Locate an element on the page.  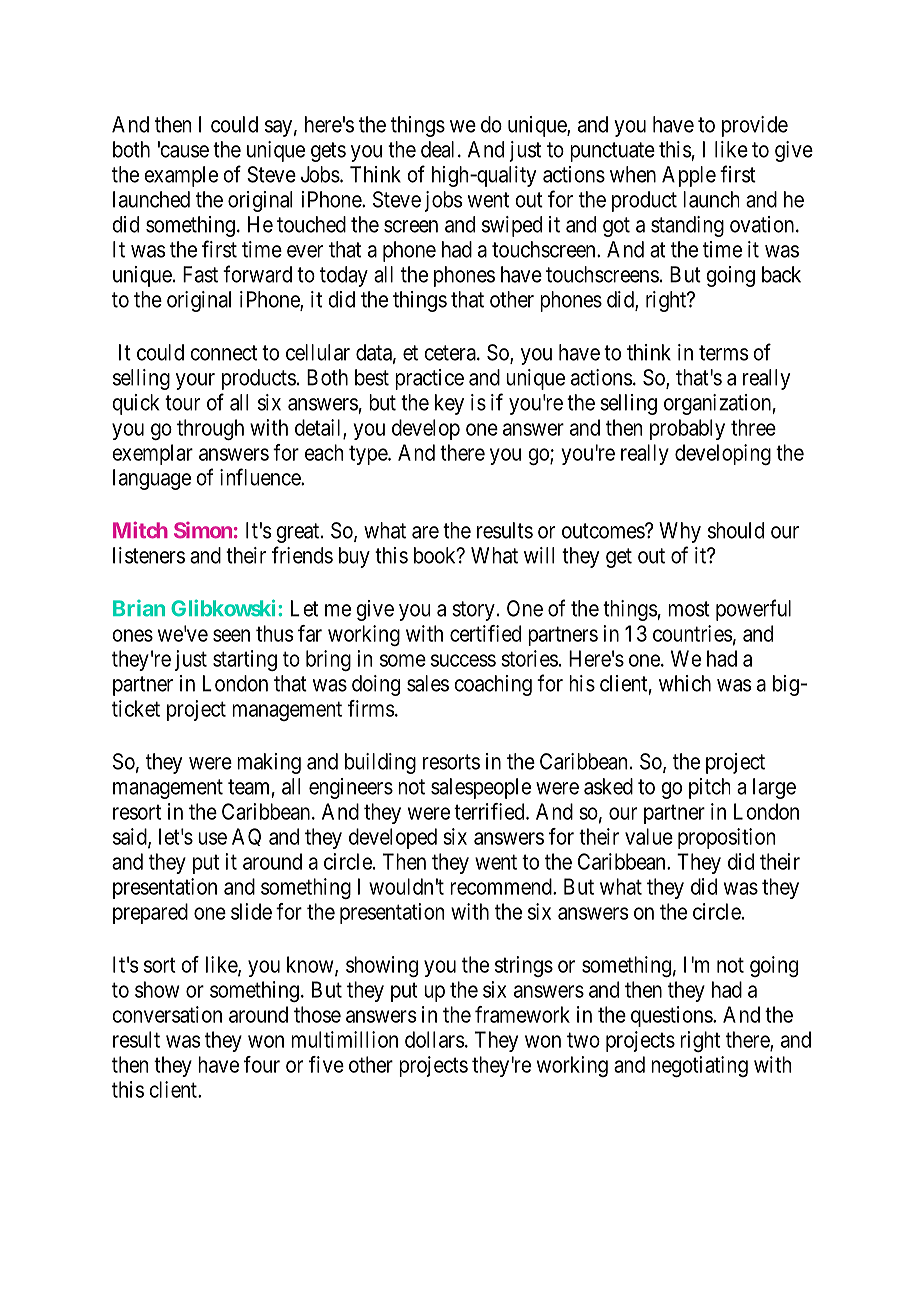
dollars is located at coordinates (434, 1039).
